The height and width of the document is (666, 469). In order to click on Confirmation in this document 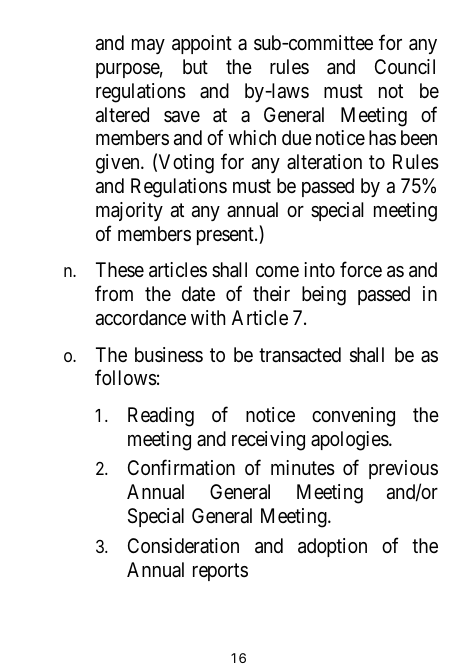, I will do `click(181, 468)`.
